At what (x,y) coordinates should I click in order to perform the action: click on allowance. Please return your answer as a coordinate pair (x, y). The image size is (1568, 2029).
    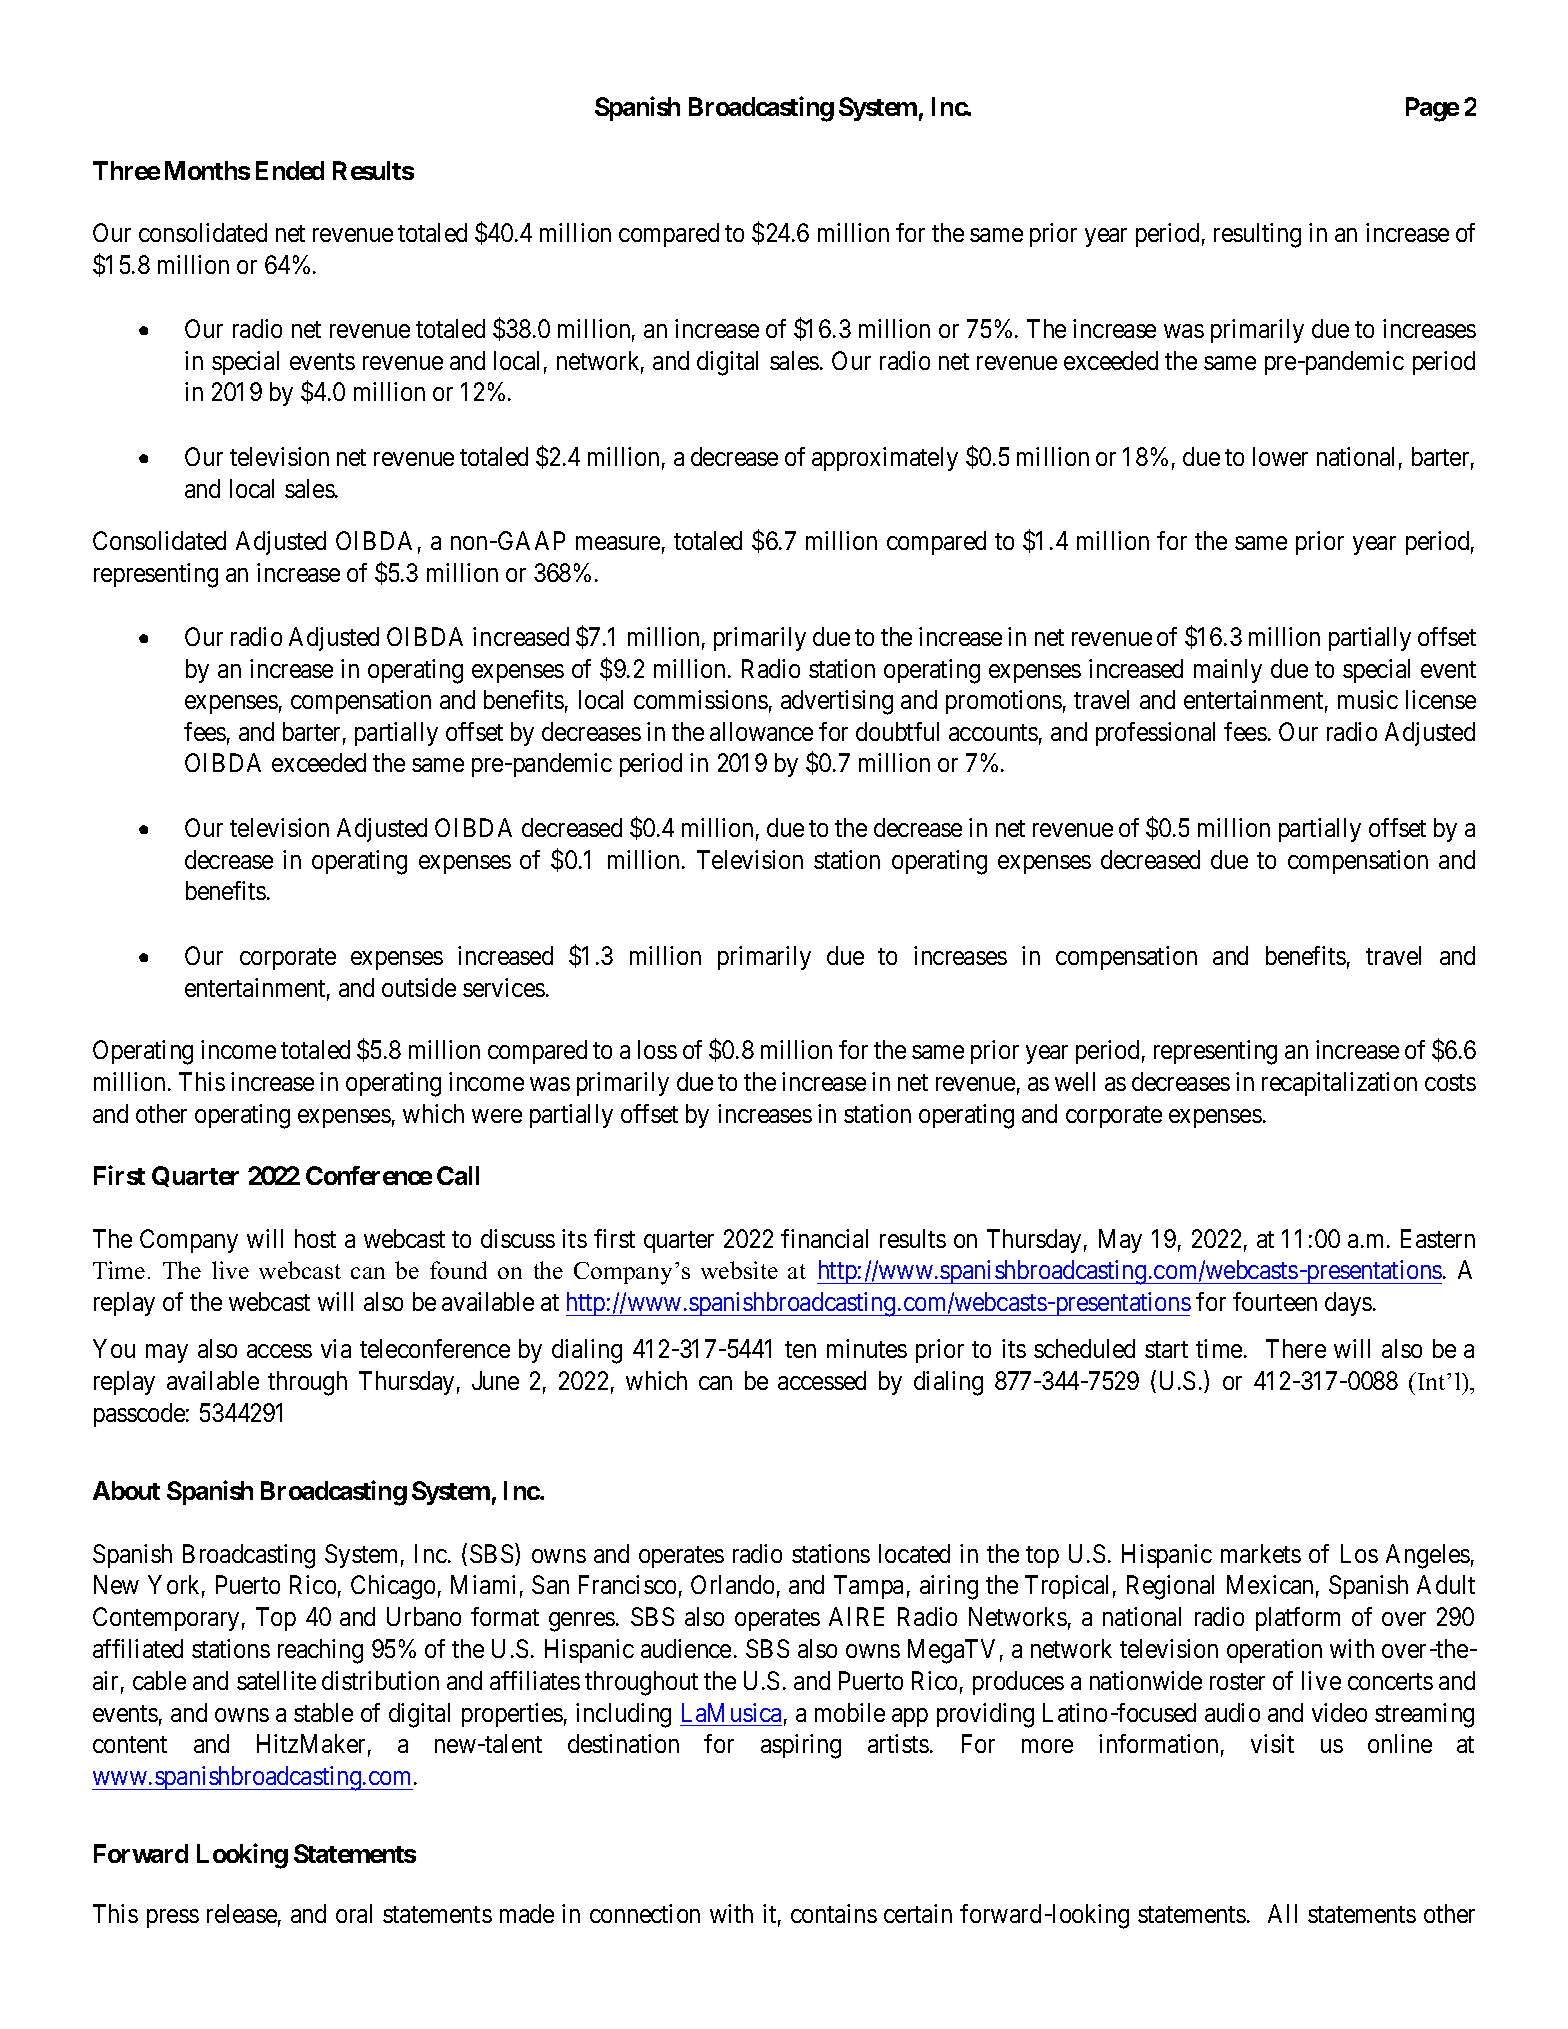
    Looking at the image, I should click on (761, 731).
